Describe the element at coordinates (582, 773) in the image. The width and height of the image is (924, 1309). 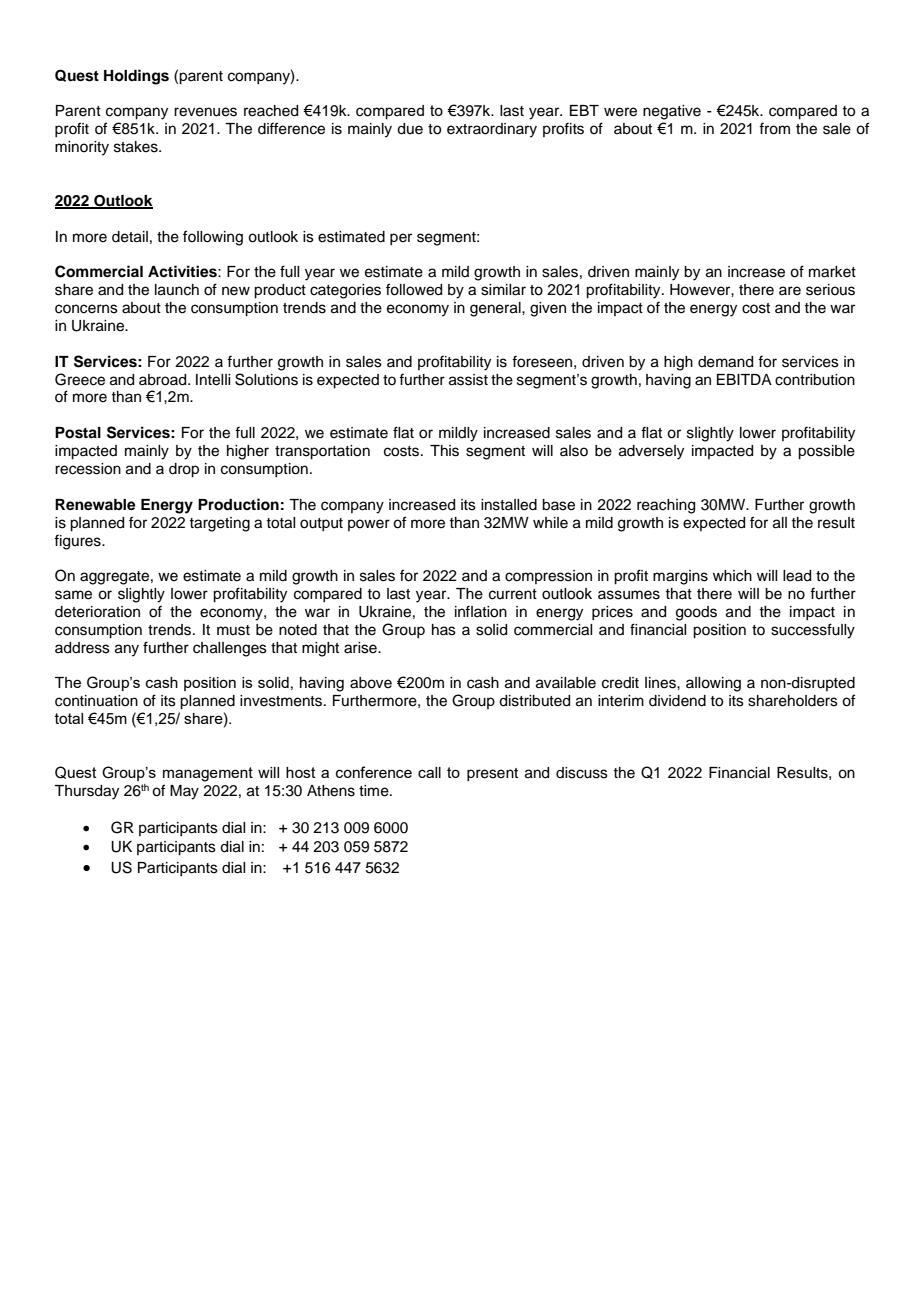
I see `discuss` at that location.
